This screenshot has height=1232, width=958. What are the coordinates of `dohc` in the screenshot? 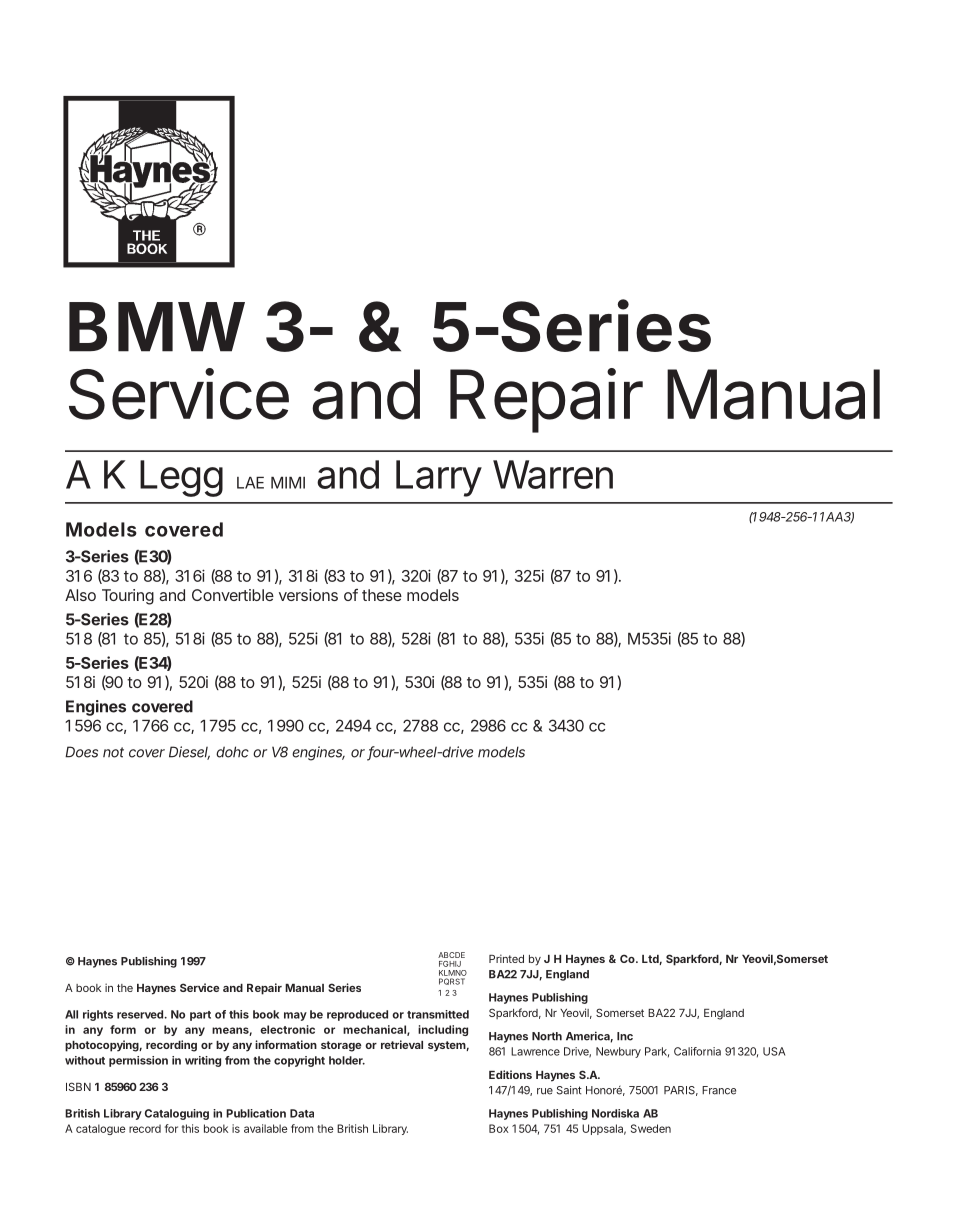 It's located at (232, 752).
